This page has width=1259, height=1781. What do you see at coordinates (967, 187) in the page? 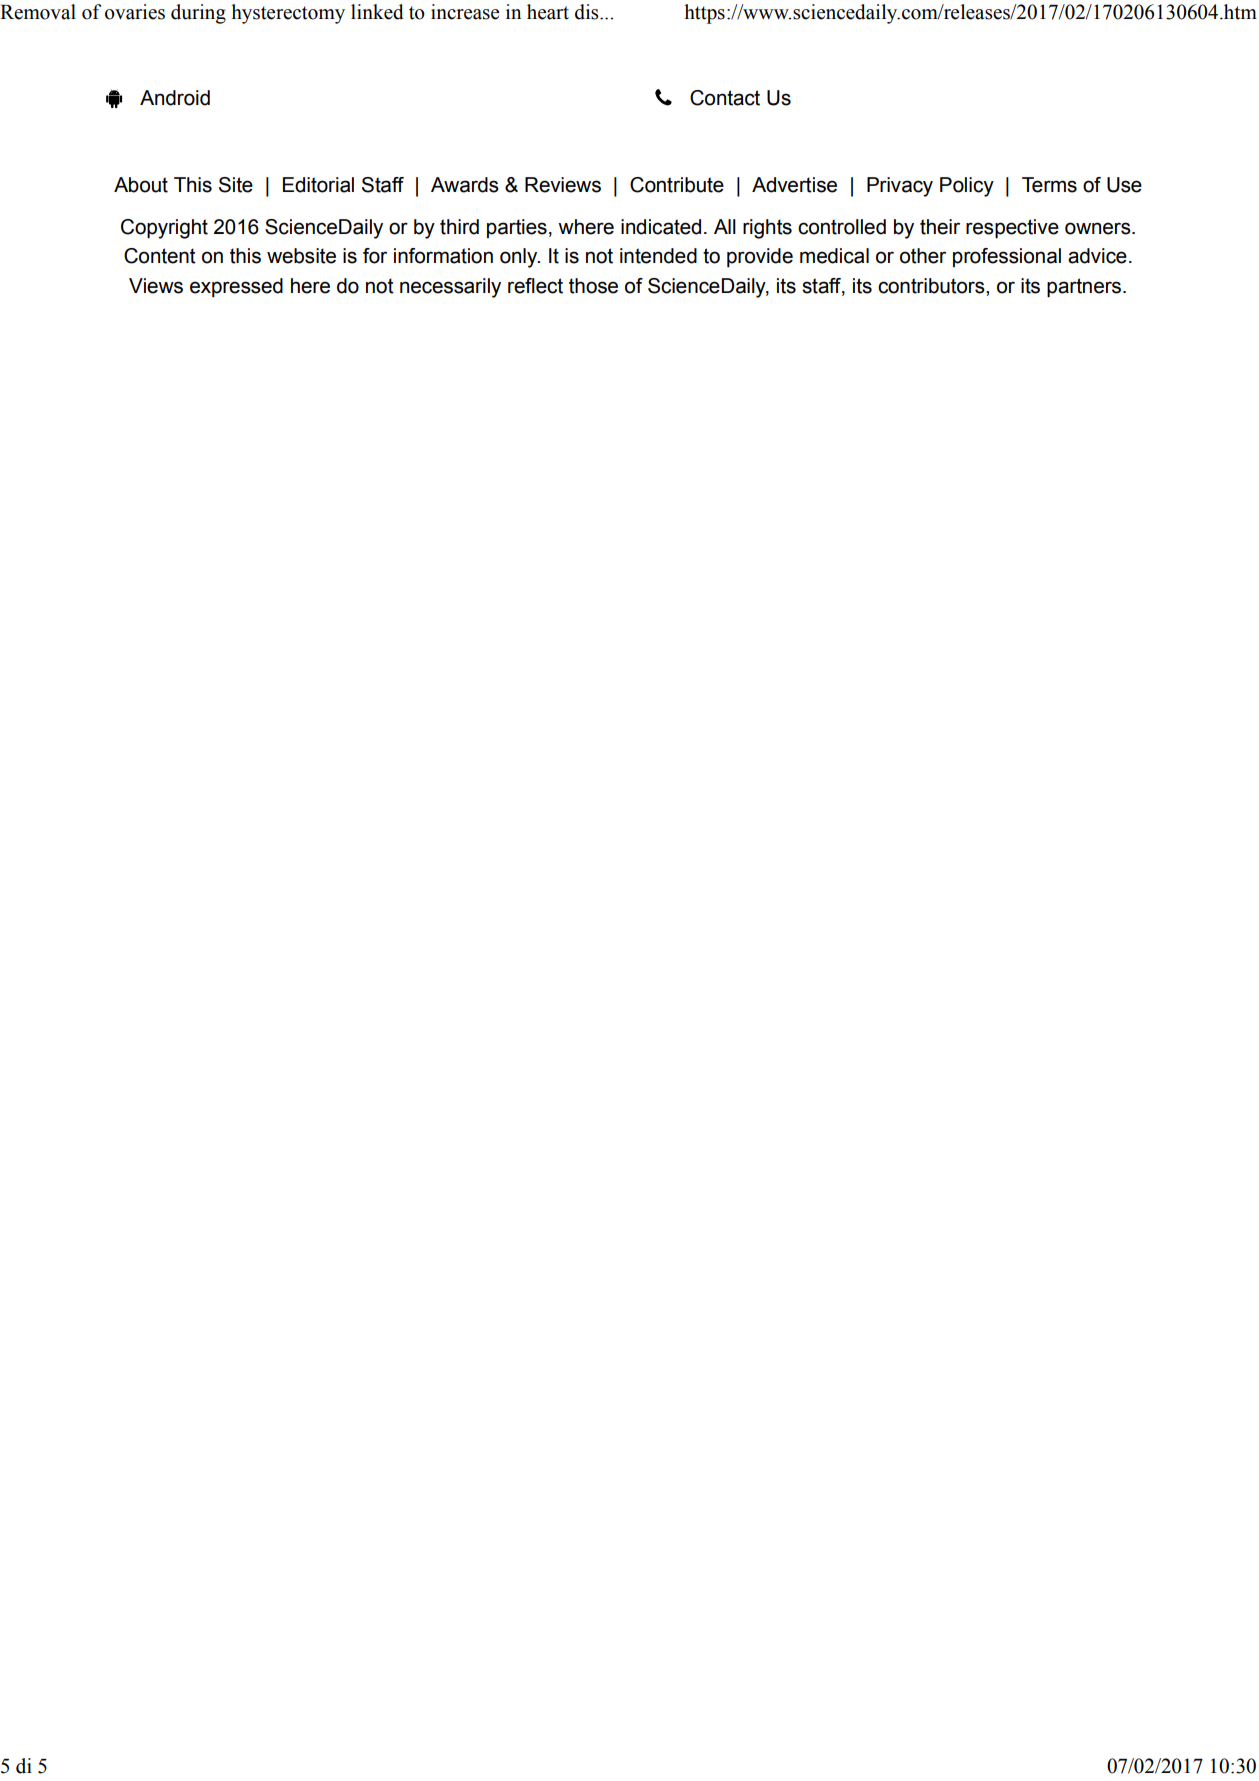
I see `Policy` at bounding box center [967, 187].
